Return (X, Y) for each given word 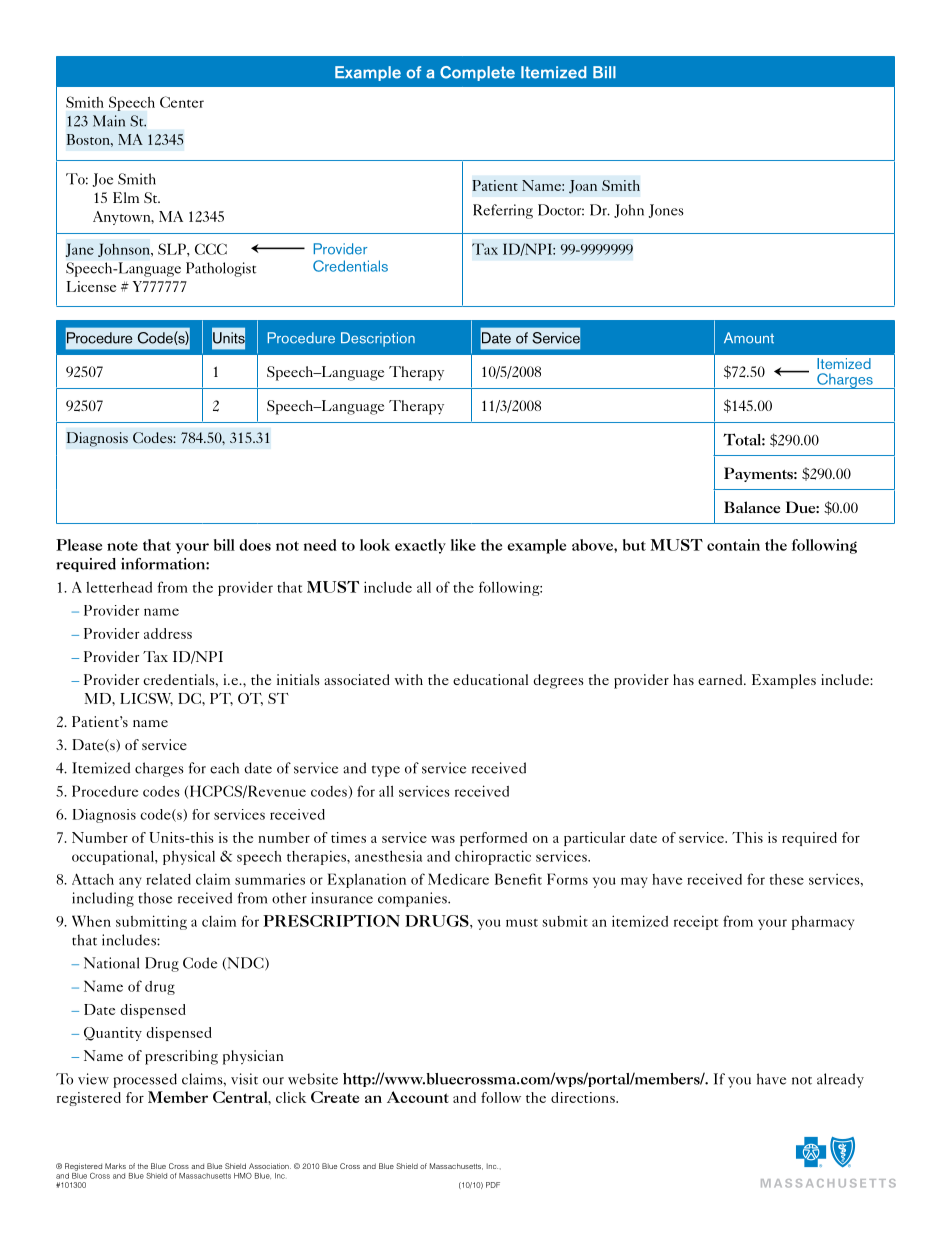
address (168, 633)
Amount (749, 338)
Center (182, 102)
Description (378, 339)
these (787, 879)
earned (721, 679)
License (91, 286)
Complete (477, 73)
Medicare (458, 879)
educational (490, 679)
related (168, 879)
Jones (666, 211)
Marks (115, 1166)
